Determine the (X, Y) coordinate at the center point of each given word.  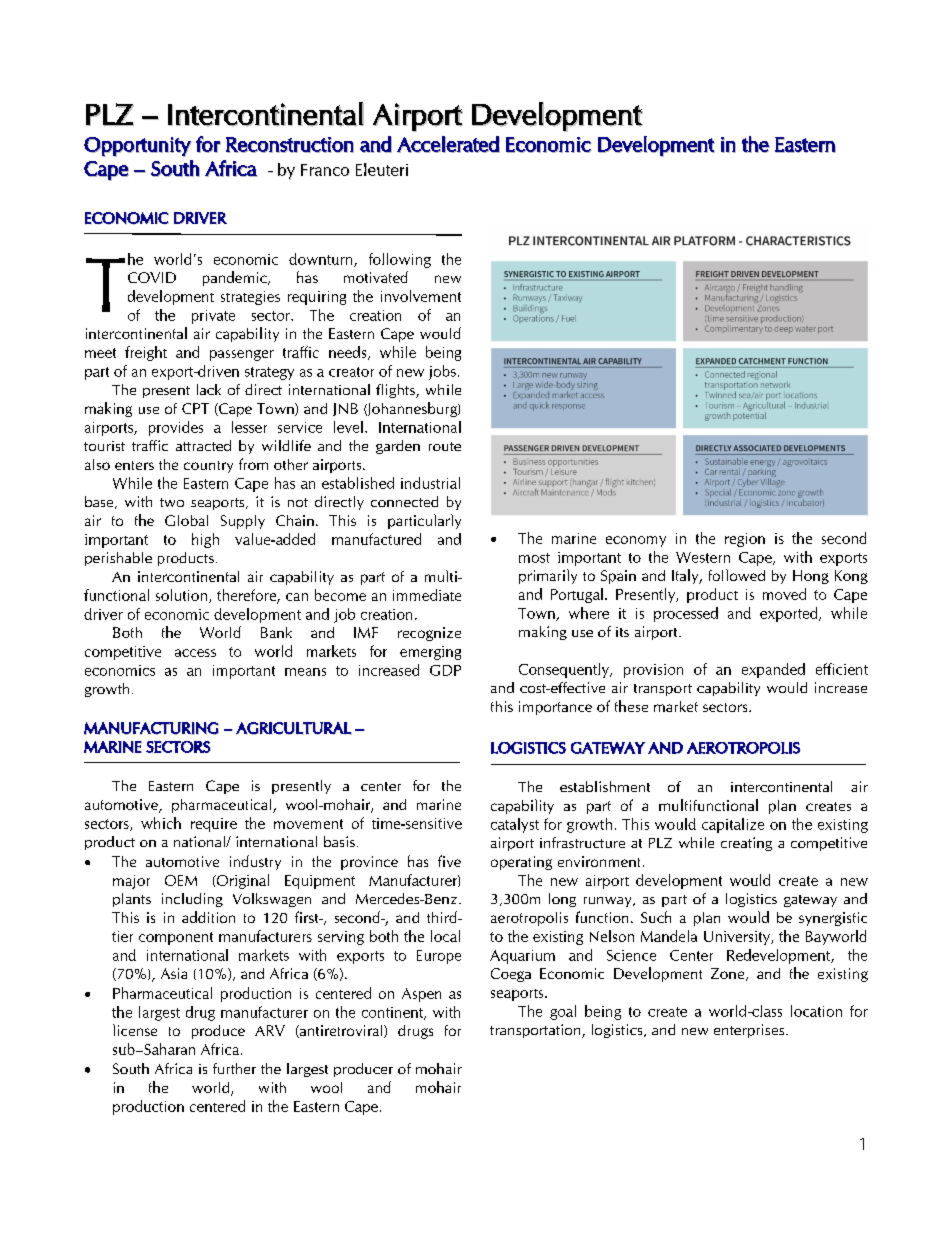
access (195, 653)
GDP (445, 670)
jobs (442, 372)
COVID (152, 277)
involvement (421, 296)
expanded (773, 670)
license (135, 1030)
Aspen (421, 995)
